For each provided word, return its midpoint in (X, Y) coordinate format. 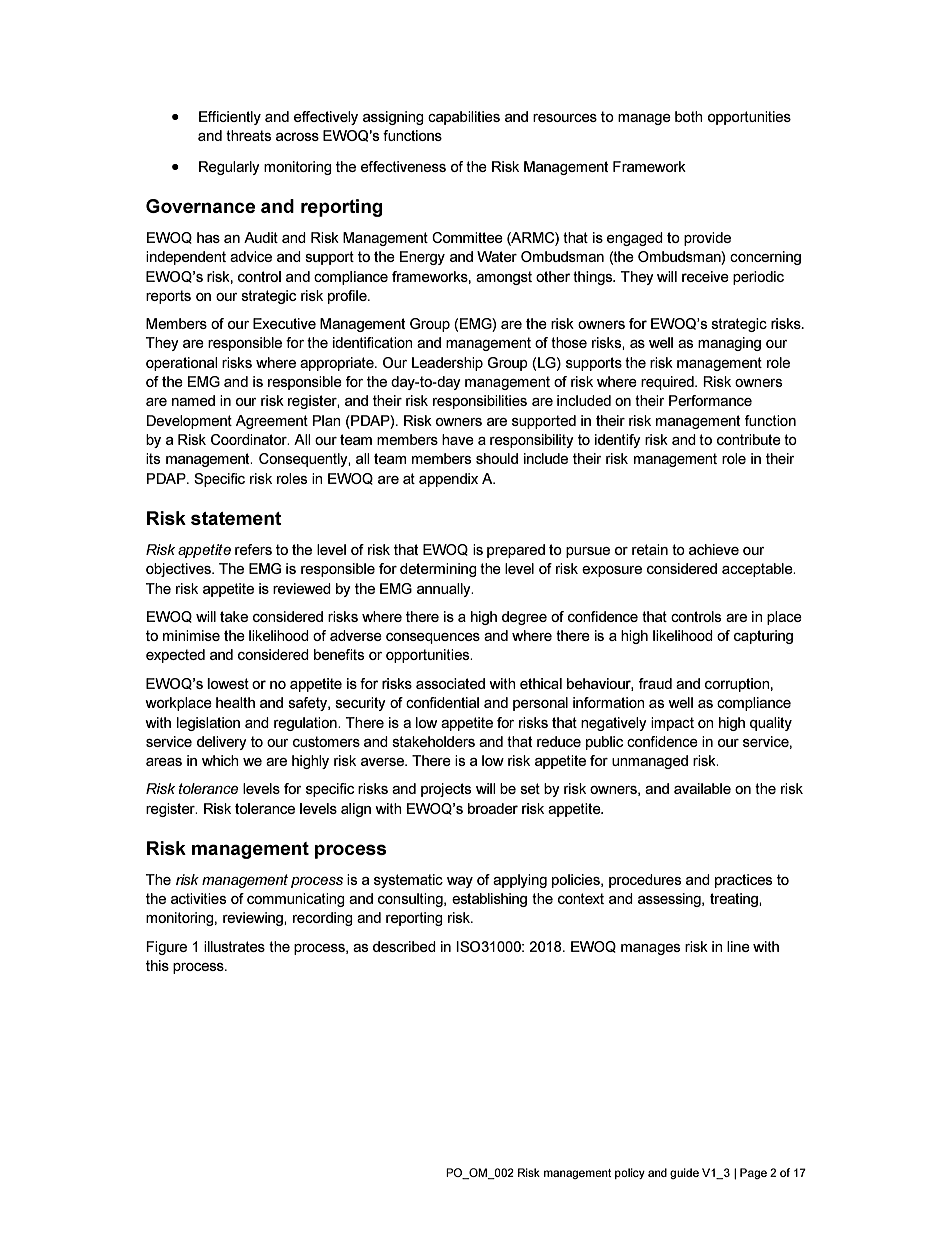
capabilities (464, 118)
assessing (670, 900)
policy (630, 1173)
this (157, 965)
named (193, 400)
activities (198, 898)
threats (248, 135)
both (689, 116)
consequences (433, 638)
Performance (710, 400)
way (460, 882)
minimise (191, 635)
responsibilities (480, 402)
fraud (655, 683)
